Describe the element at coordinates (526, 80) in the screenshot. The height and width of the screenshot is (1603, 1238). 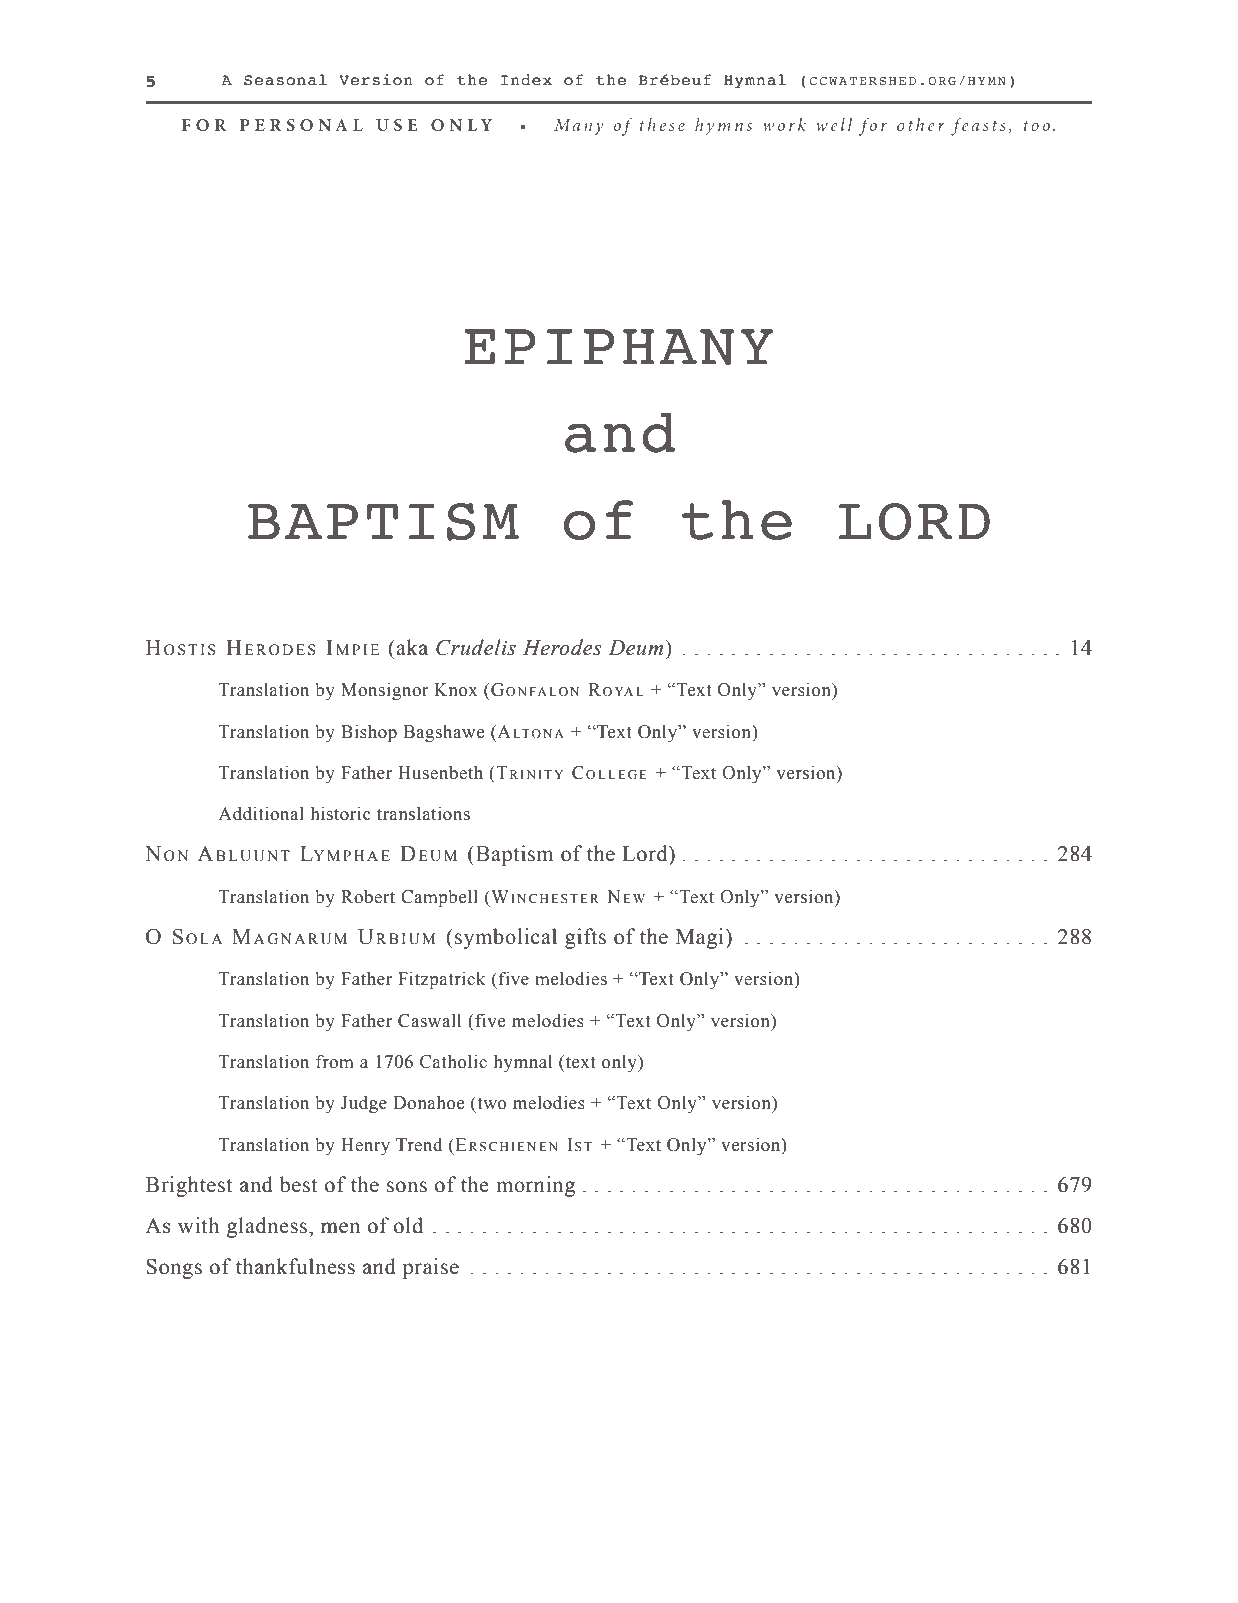
I see `Index` at that location.
